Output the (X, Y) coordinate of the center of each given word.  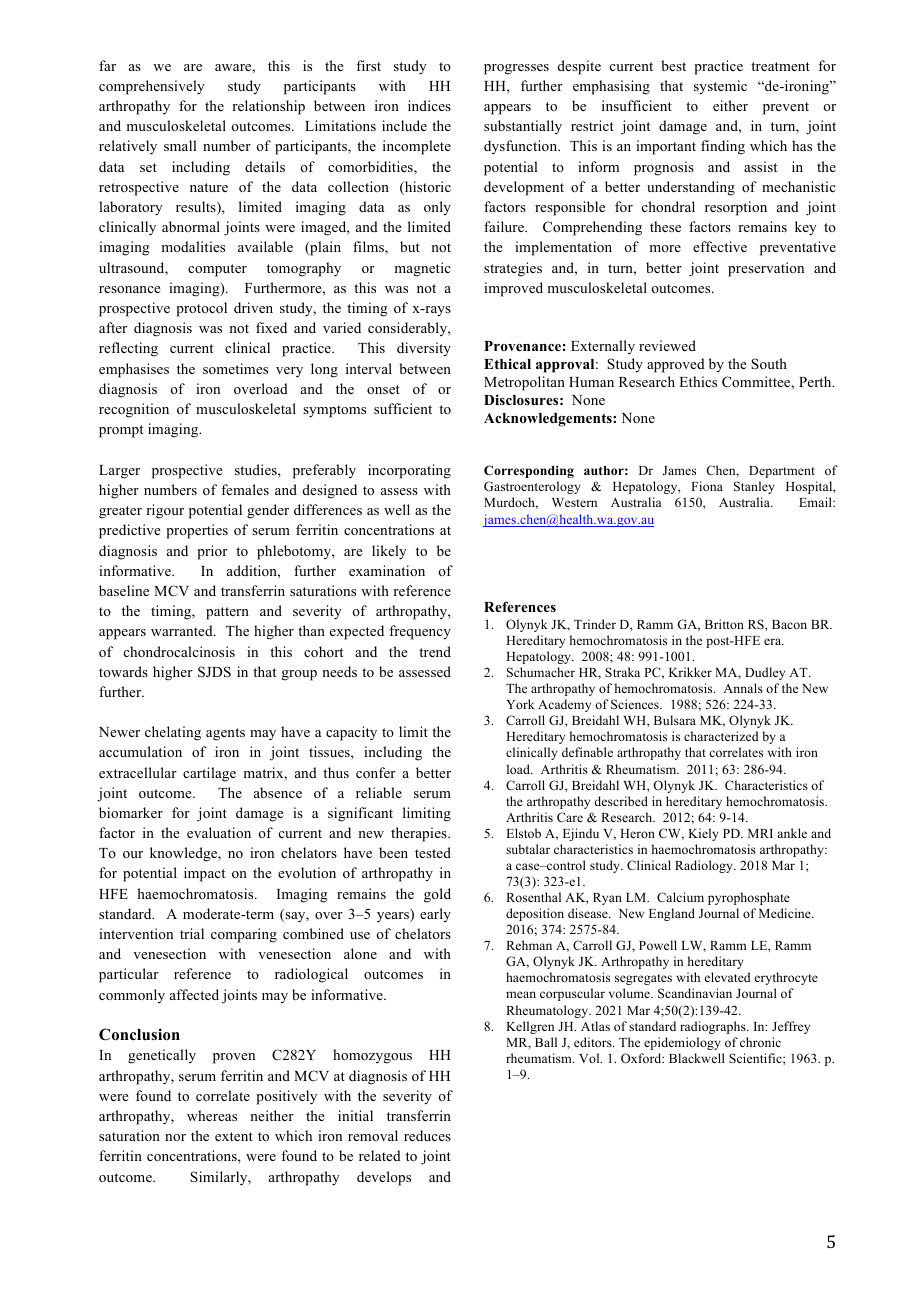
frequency (420, 632)
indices (429, 105)
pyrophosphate (749, 898)
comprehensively (152, 87)
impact (204, 874)
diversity (424, 349)
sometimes (235, 368)
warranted (183, 630)
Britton (724, 624)
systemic (720, 87)
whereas (212, 1115)
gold (437, 895)
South (769, 363)
